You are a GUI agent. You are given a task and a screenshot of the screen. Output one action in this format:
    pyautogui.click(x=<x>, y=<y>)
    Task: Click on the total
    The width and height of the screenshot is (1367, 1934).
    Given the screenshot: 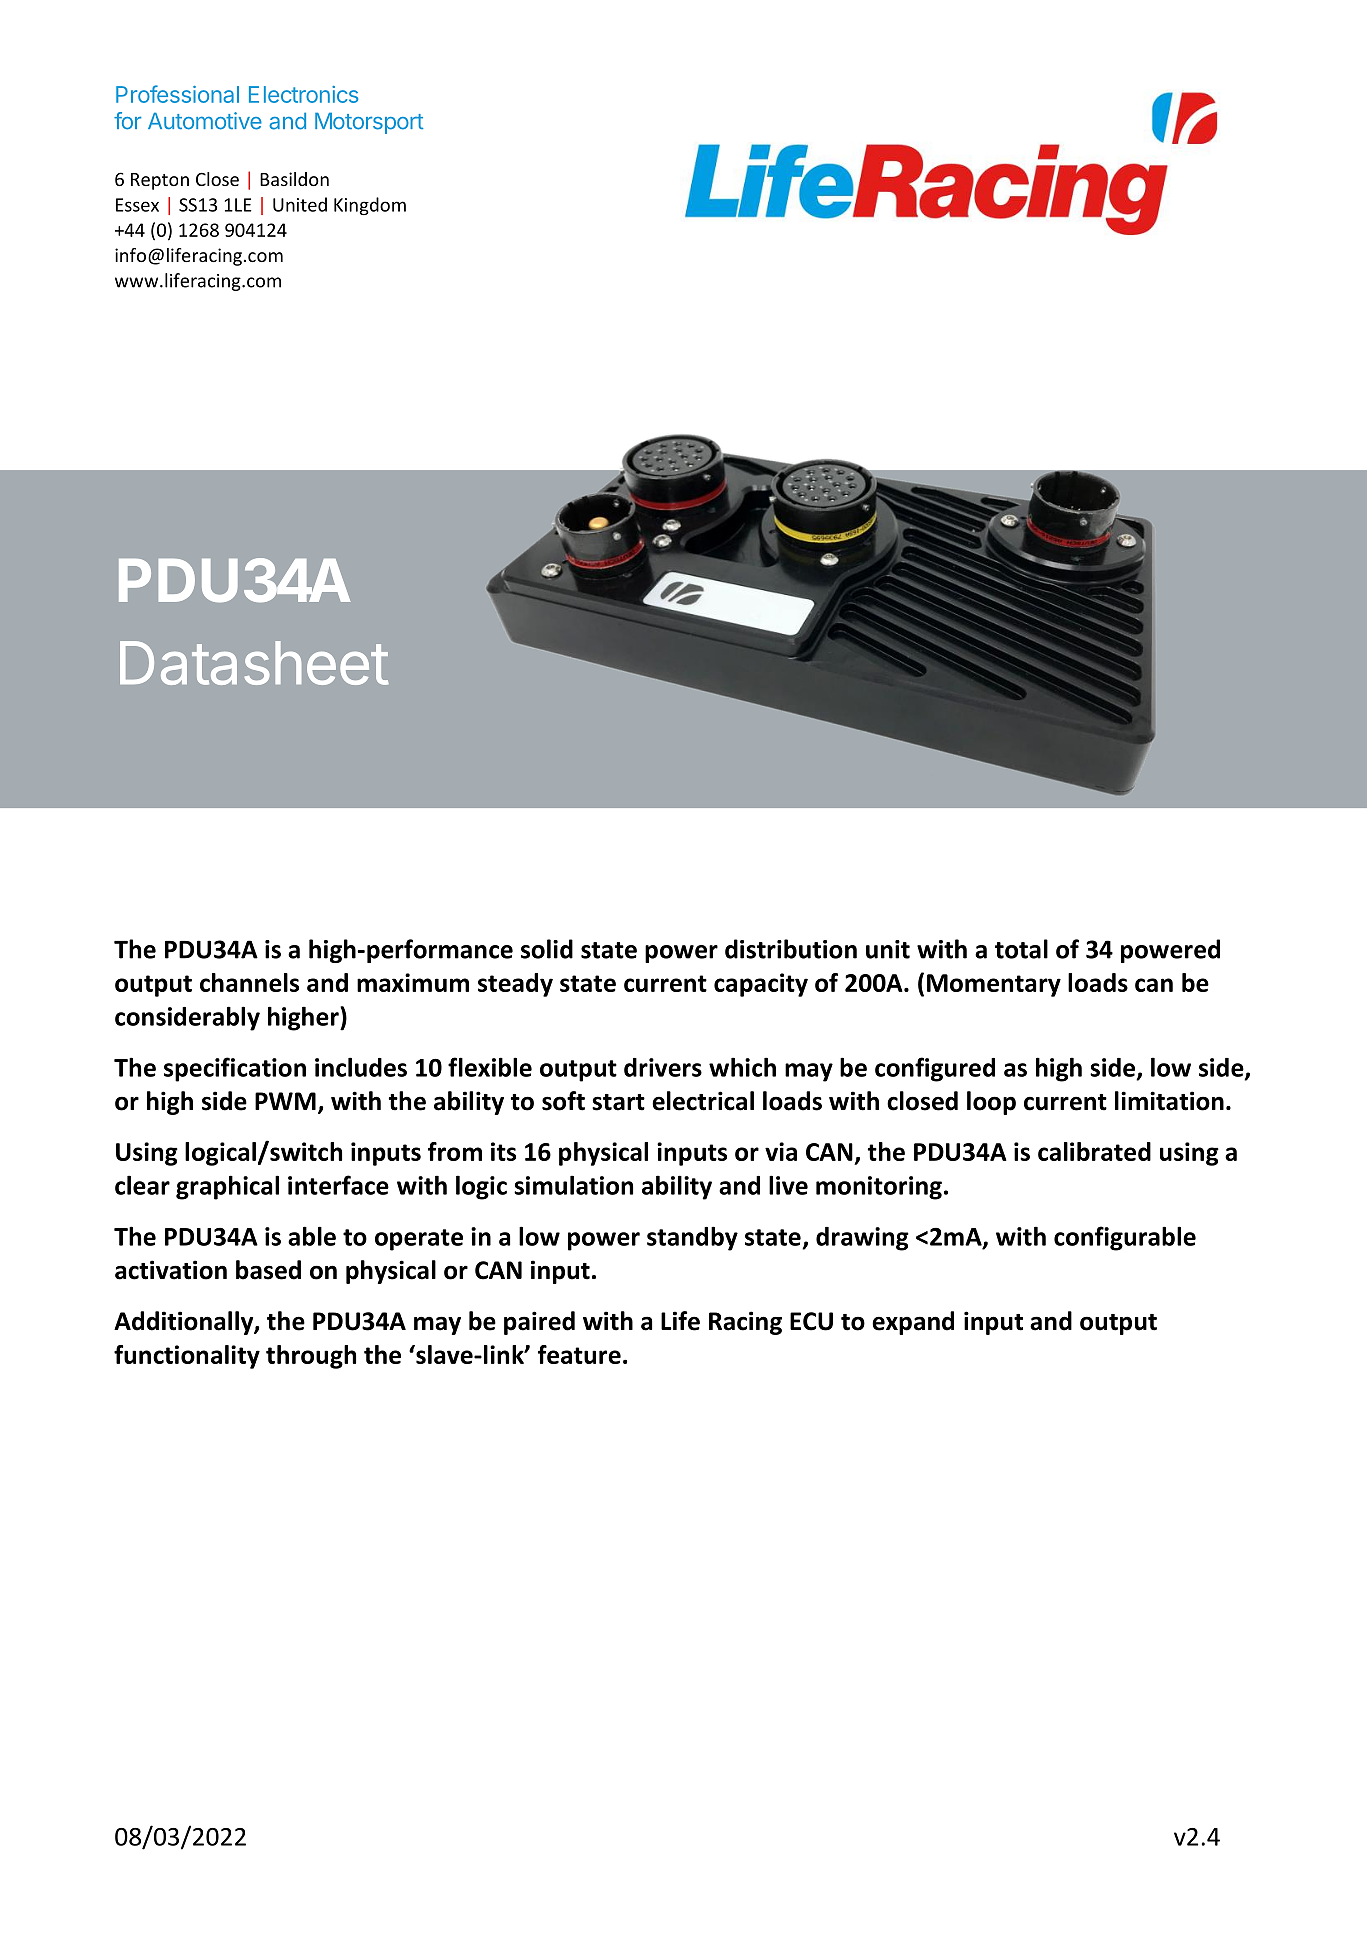 What is the action you would take?
    pyautogui.click(x=1021, y=949)
